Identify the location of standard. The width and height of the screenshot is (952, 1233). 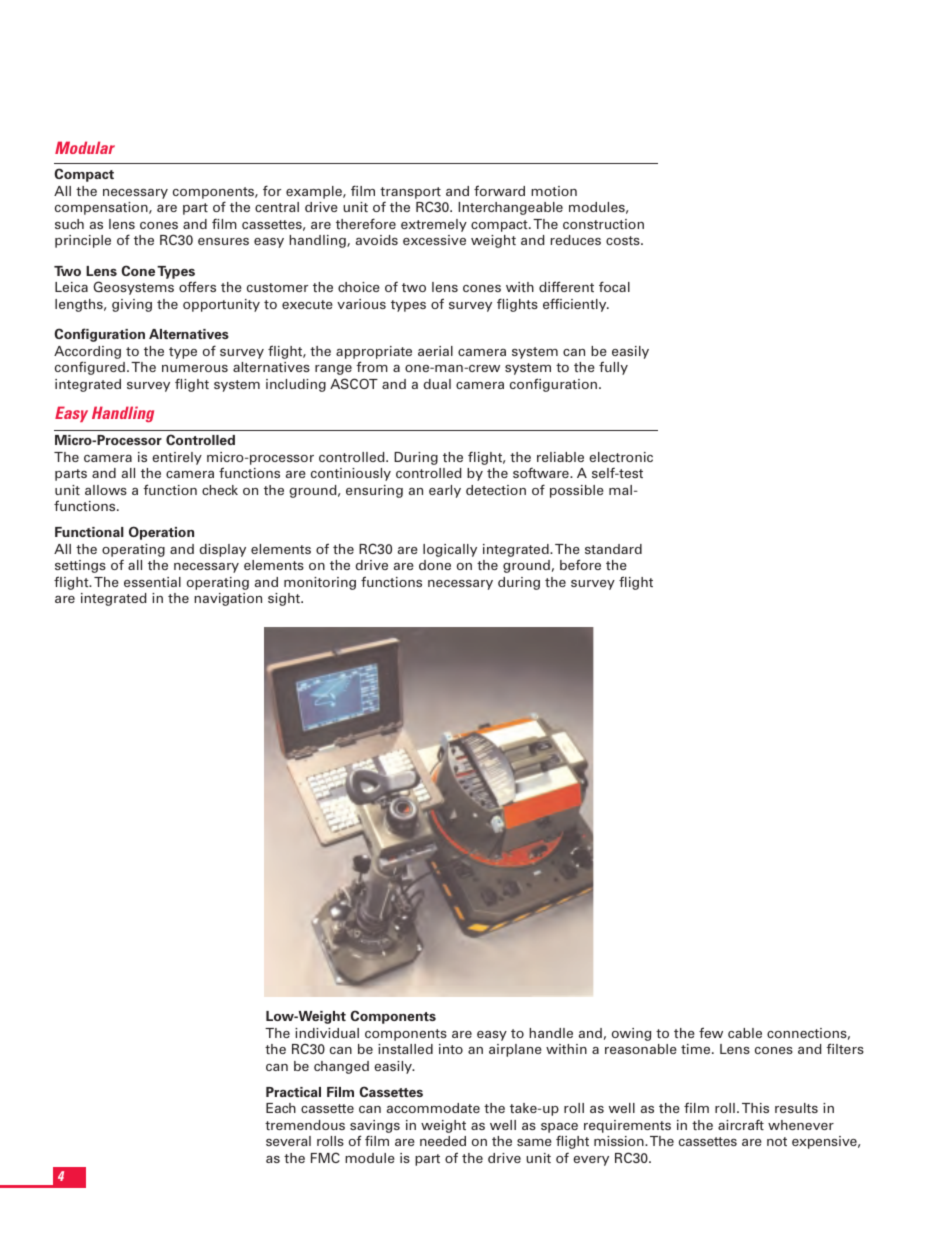
(613, 549).
